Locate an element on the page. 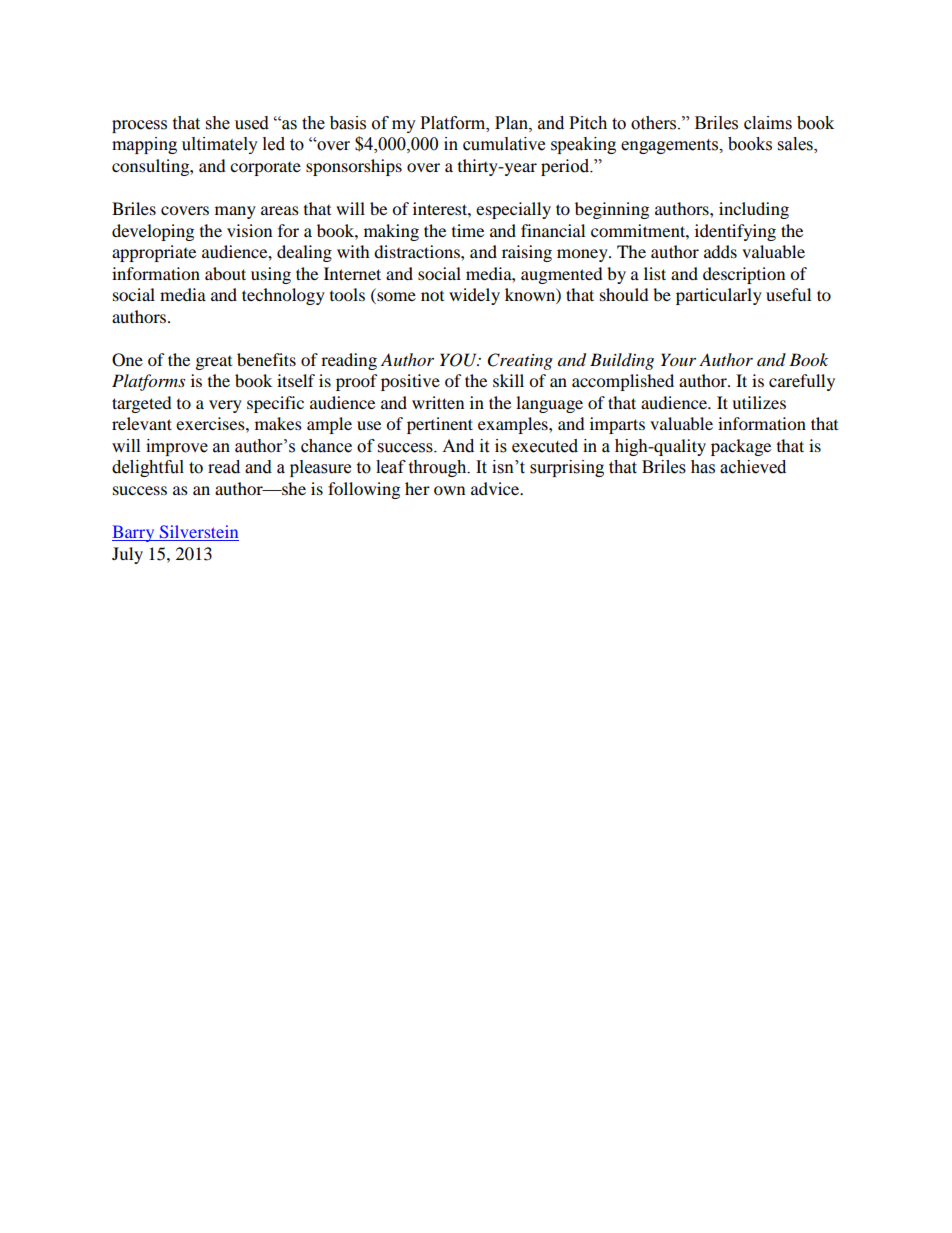 Image resolution: width=952 pixels, height=1233 pixels. technology is located at coordinates (283, 296).
